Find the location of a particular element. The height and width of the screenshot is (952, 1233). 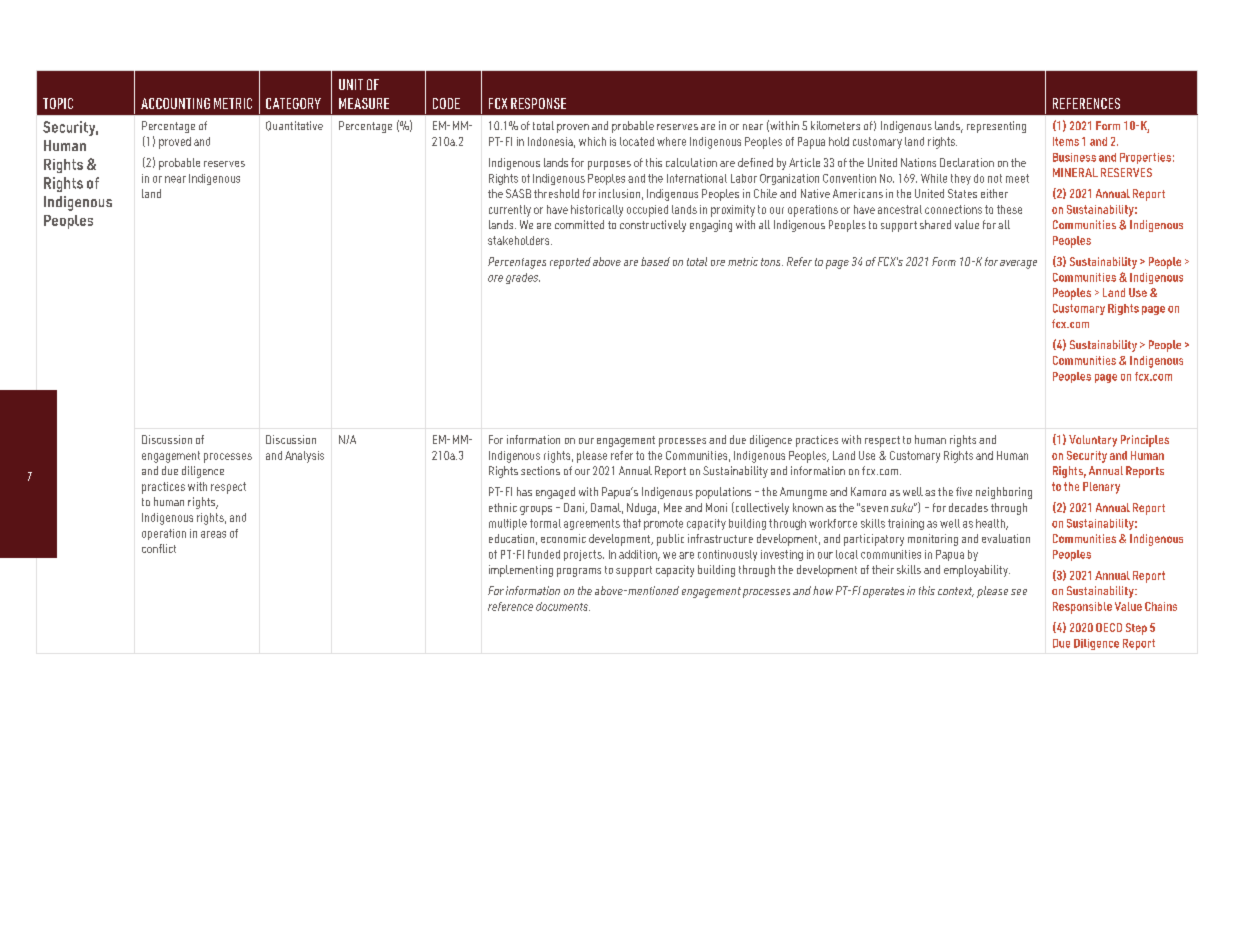

Responsible is located at coordinates (1082, 608).
